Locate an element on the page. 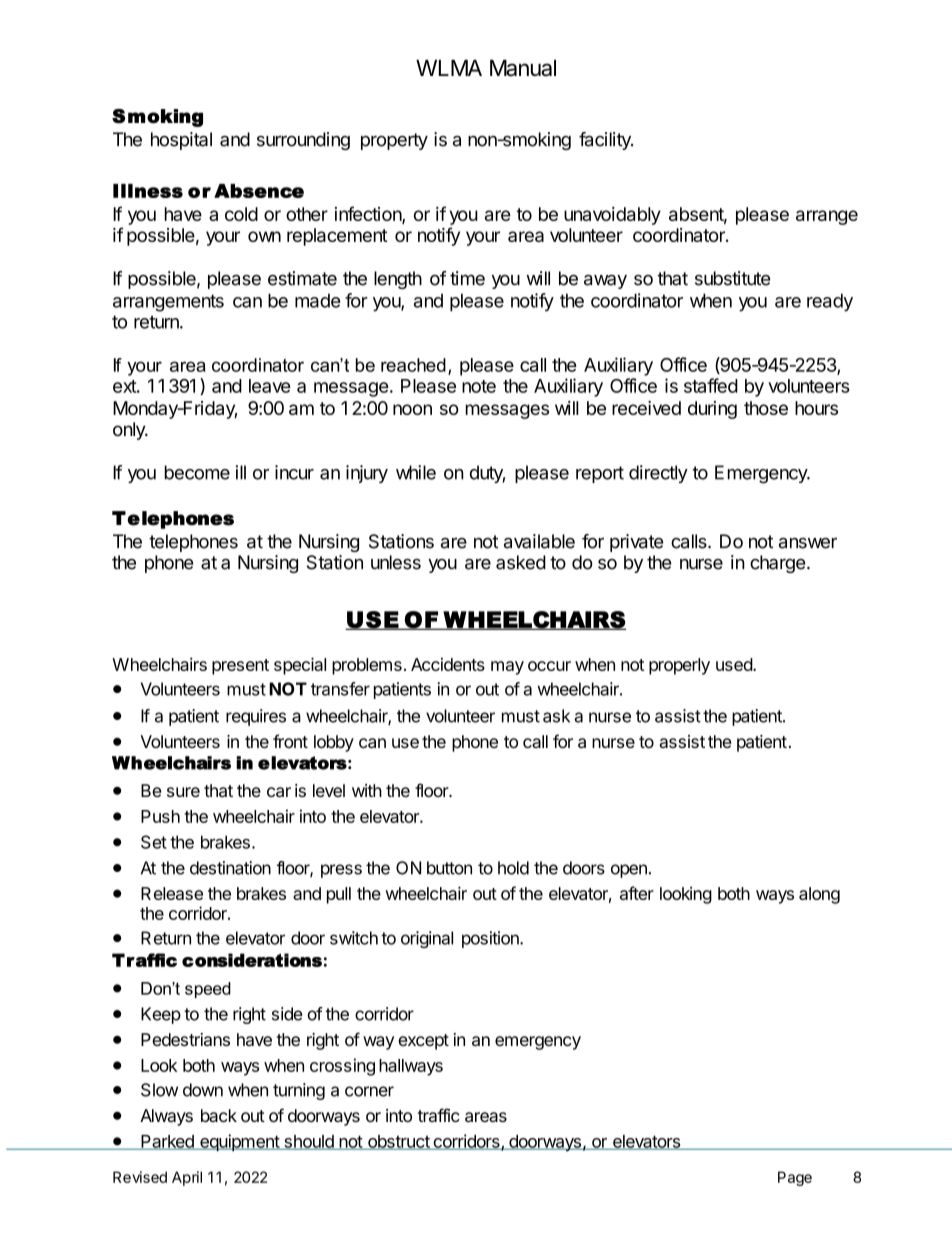 This image has height=1233, width=952. substitute is located at coordinates (732, 278).
